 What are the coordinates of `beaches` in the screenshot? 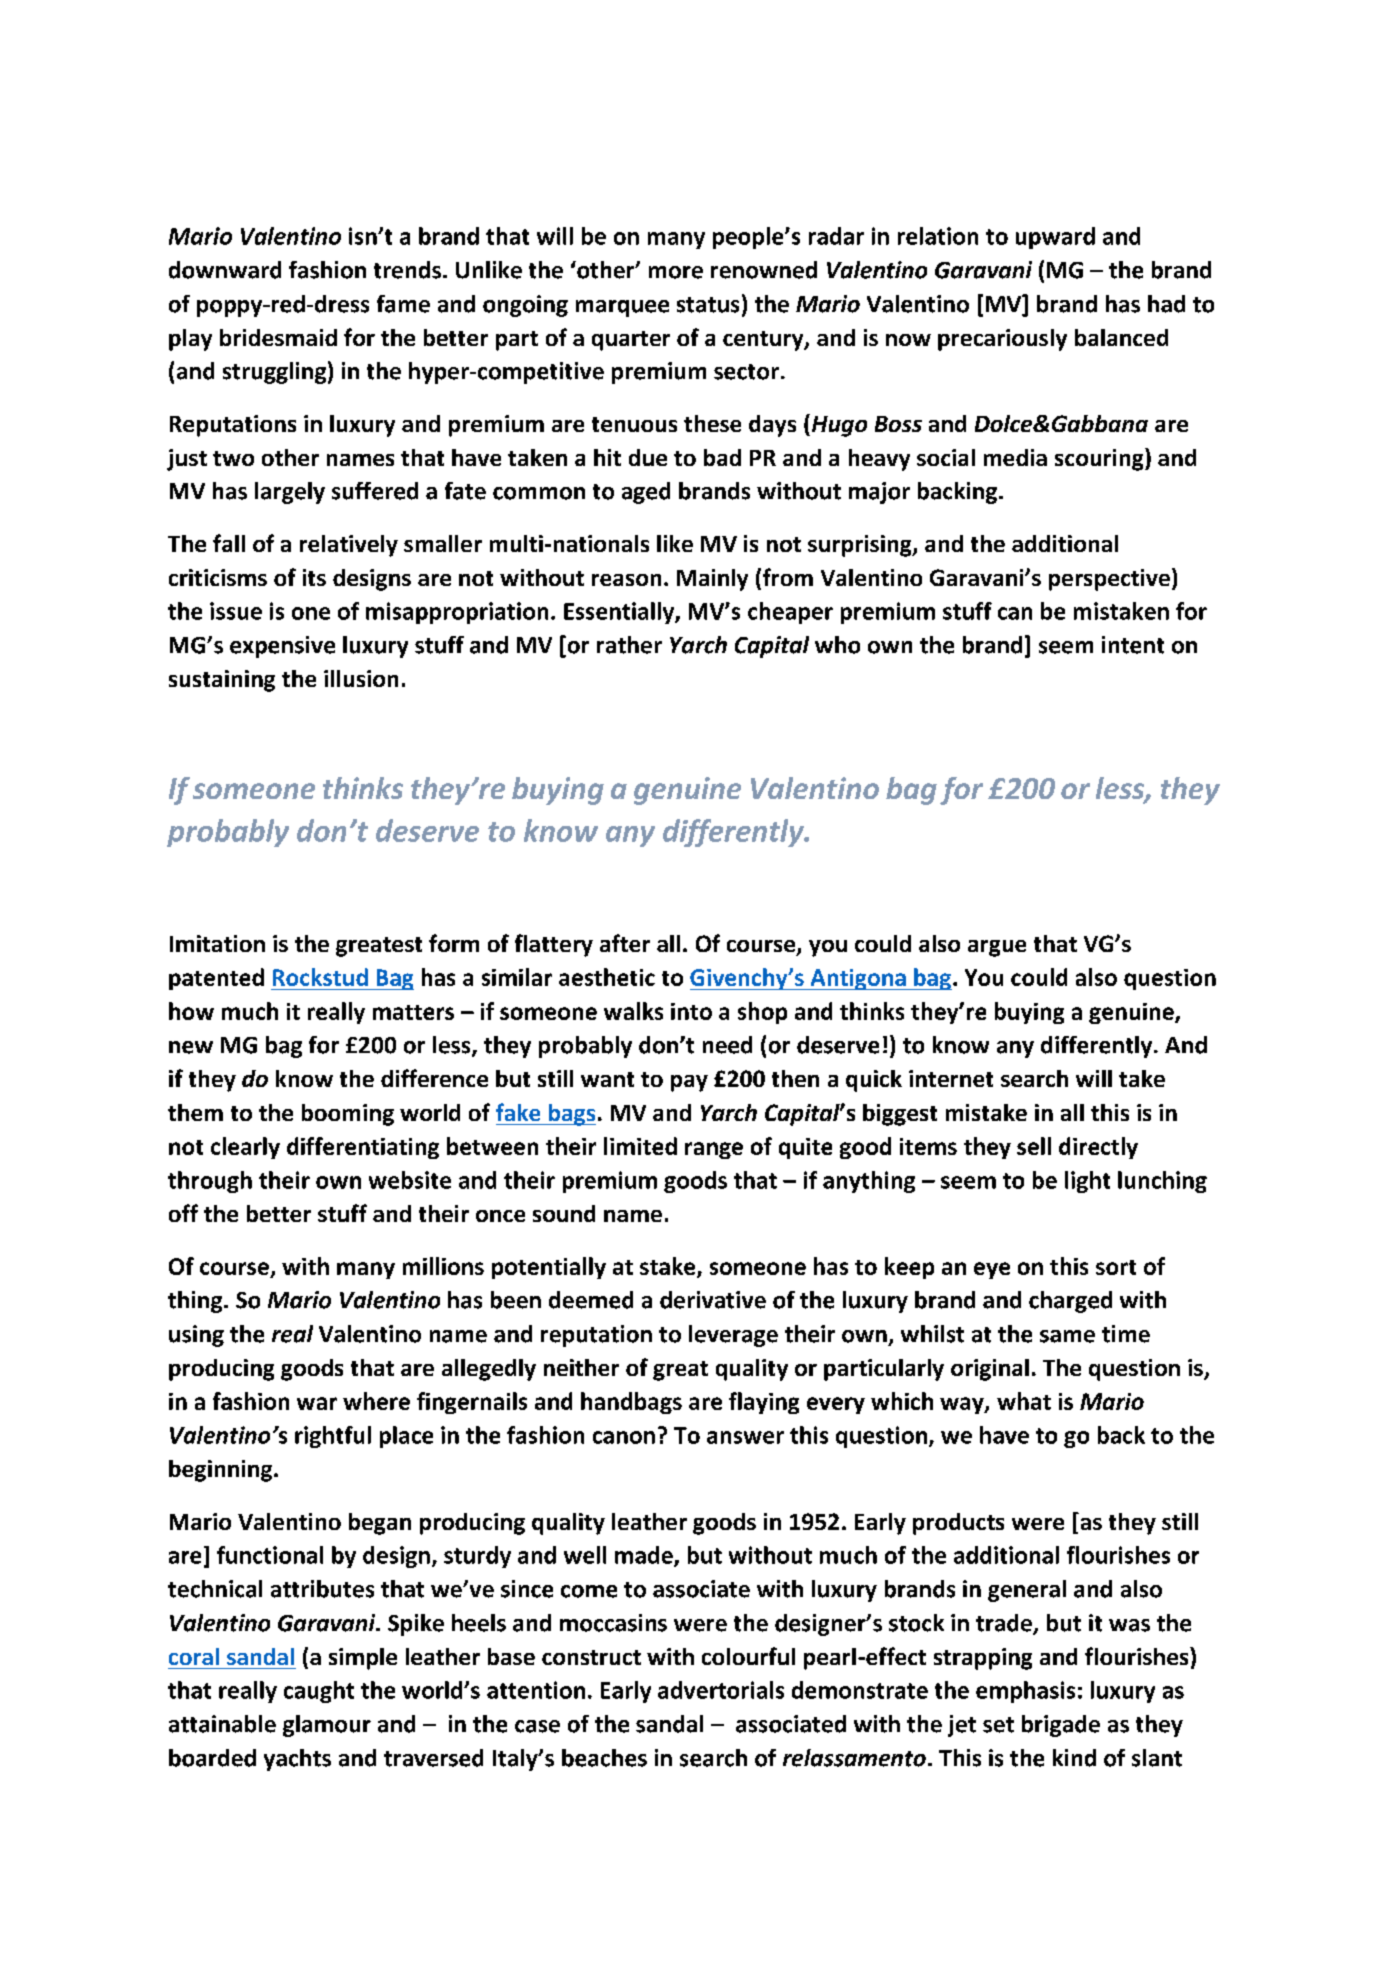 It's located at (604, 1758).
